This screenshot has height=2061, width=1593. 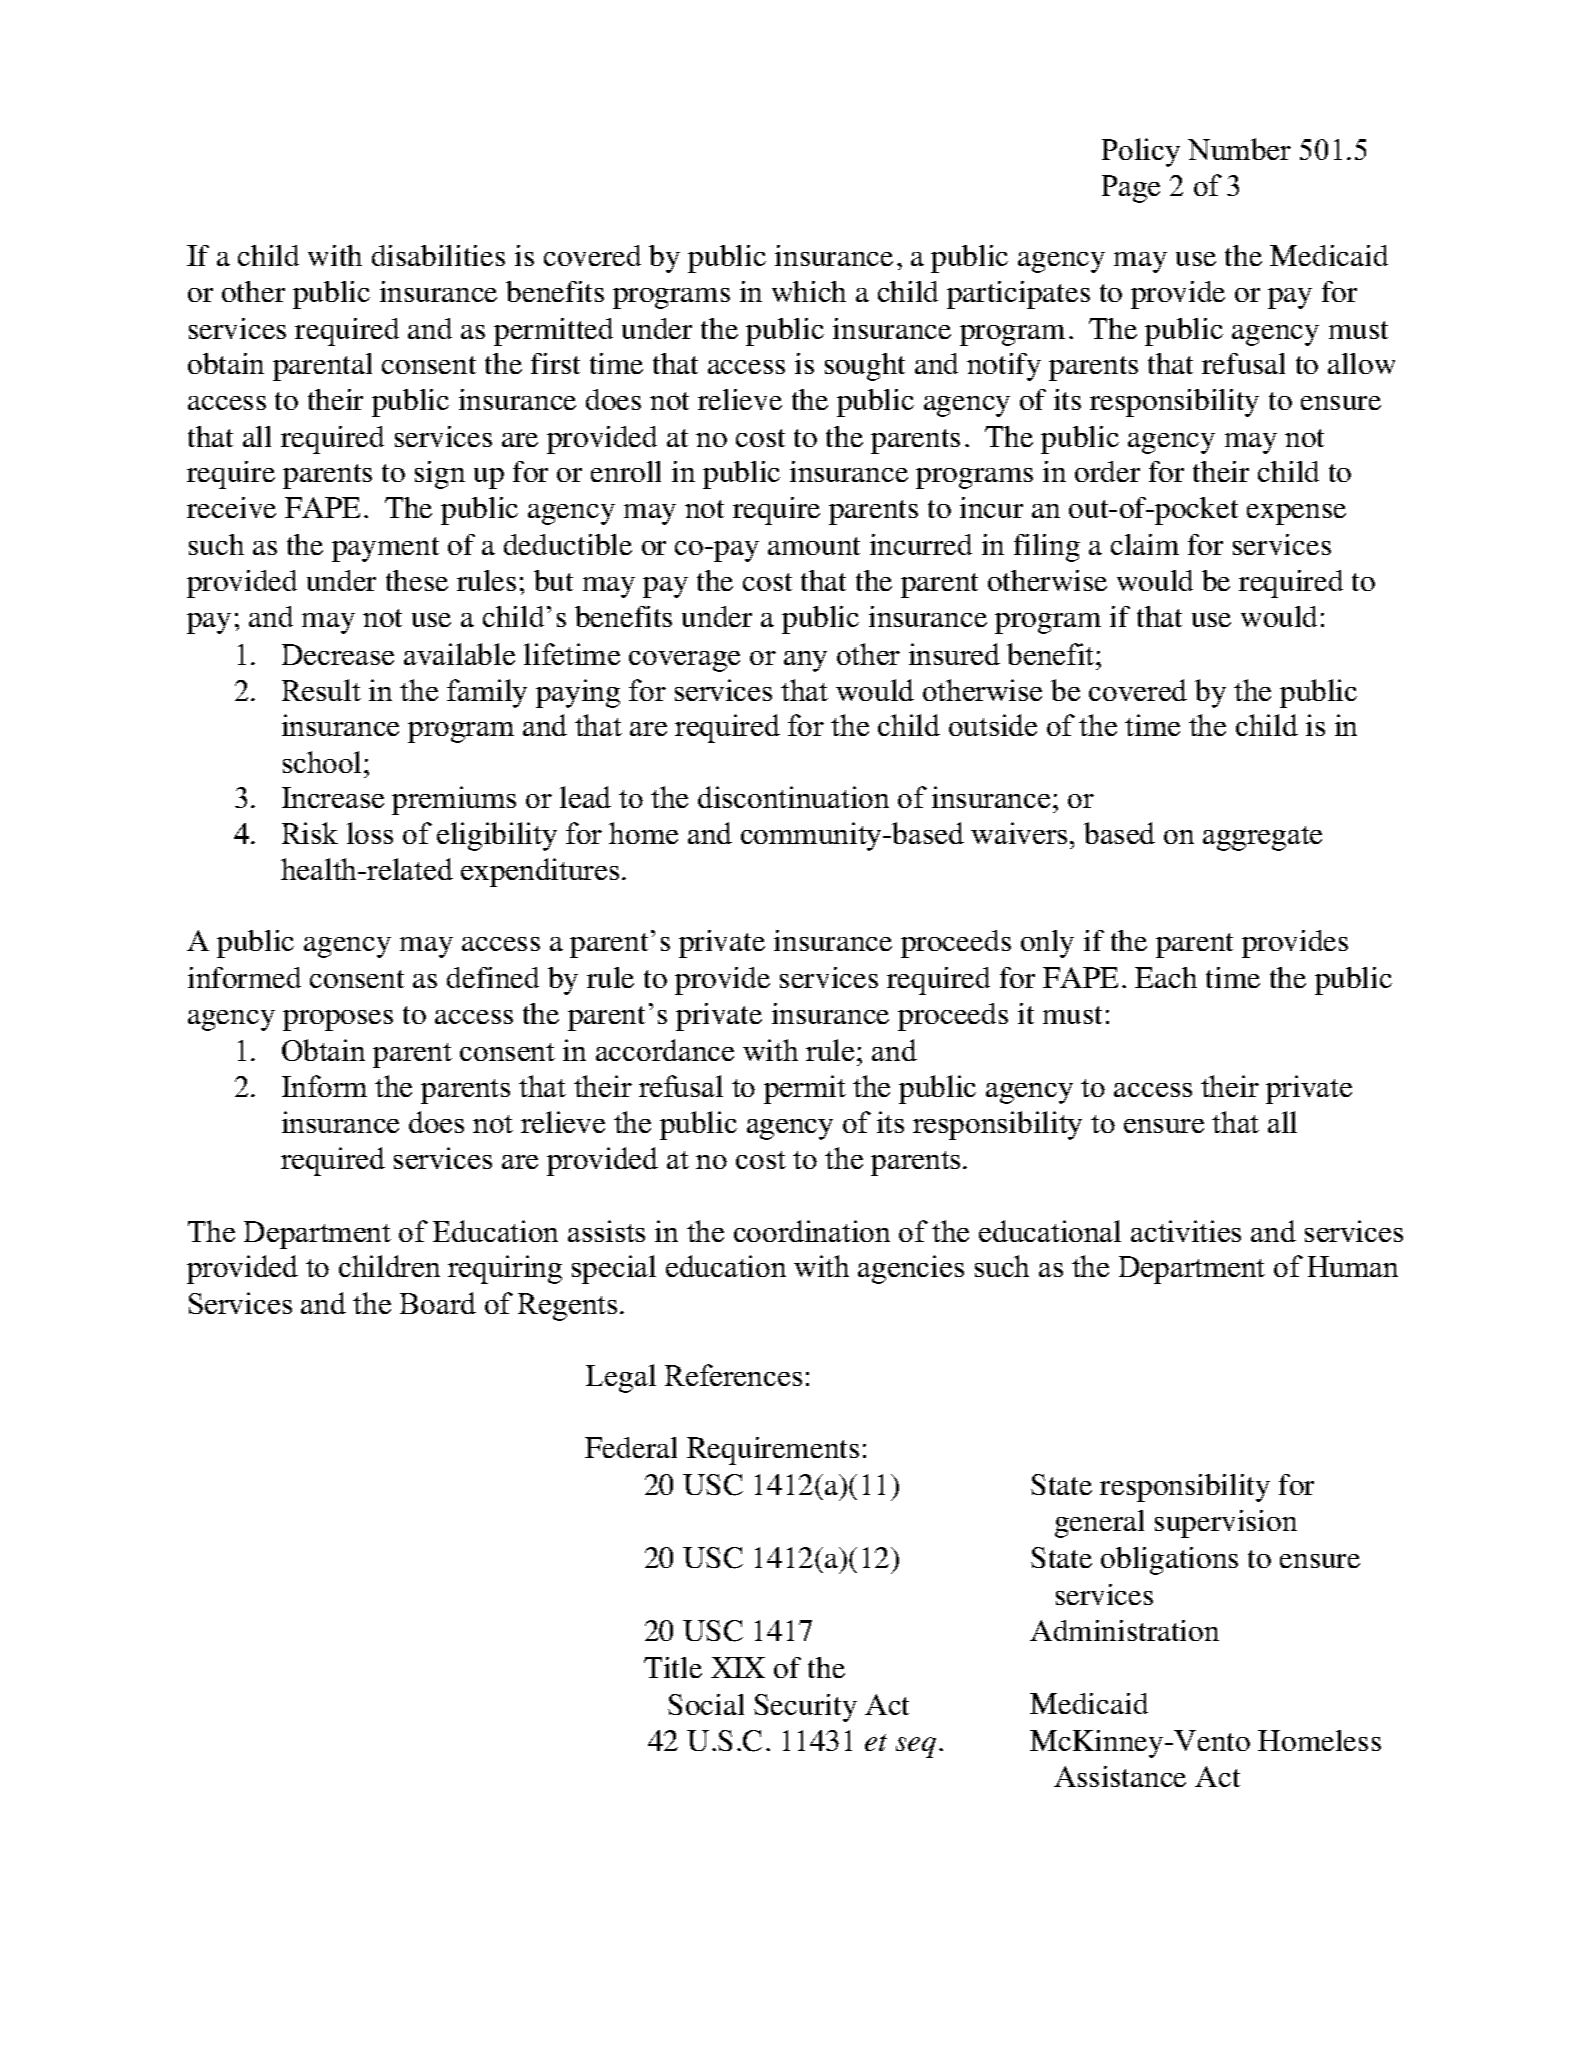 What do you see at coordinates (673, 1667) in the screenshot?
I see `Title` at bounding box center [673, 1667].
